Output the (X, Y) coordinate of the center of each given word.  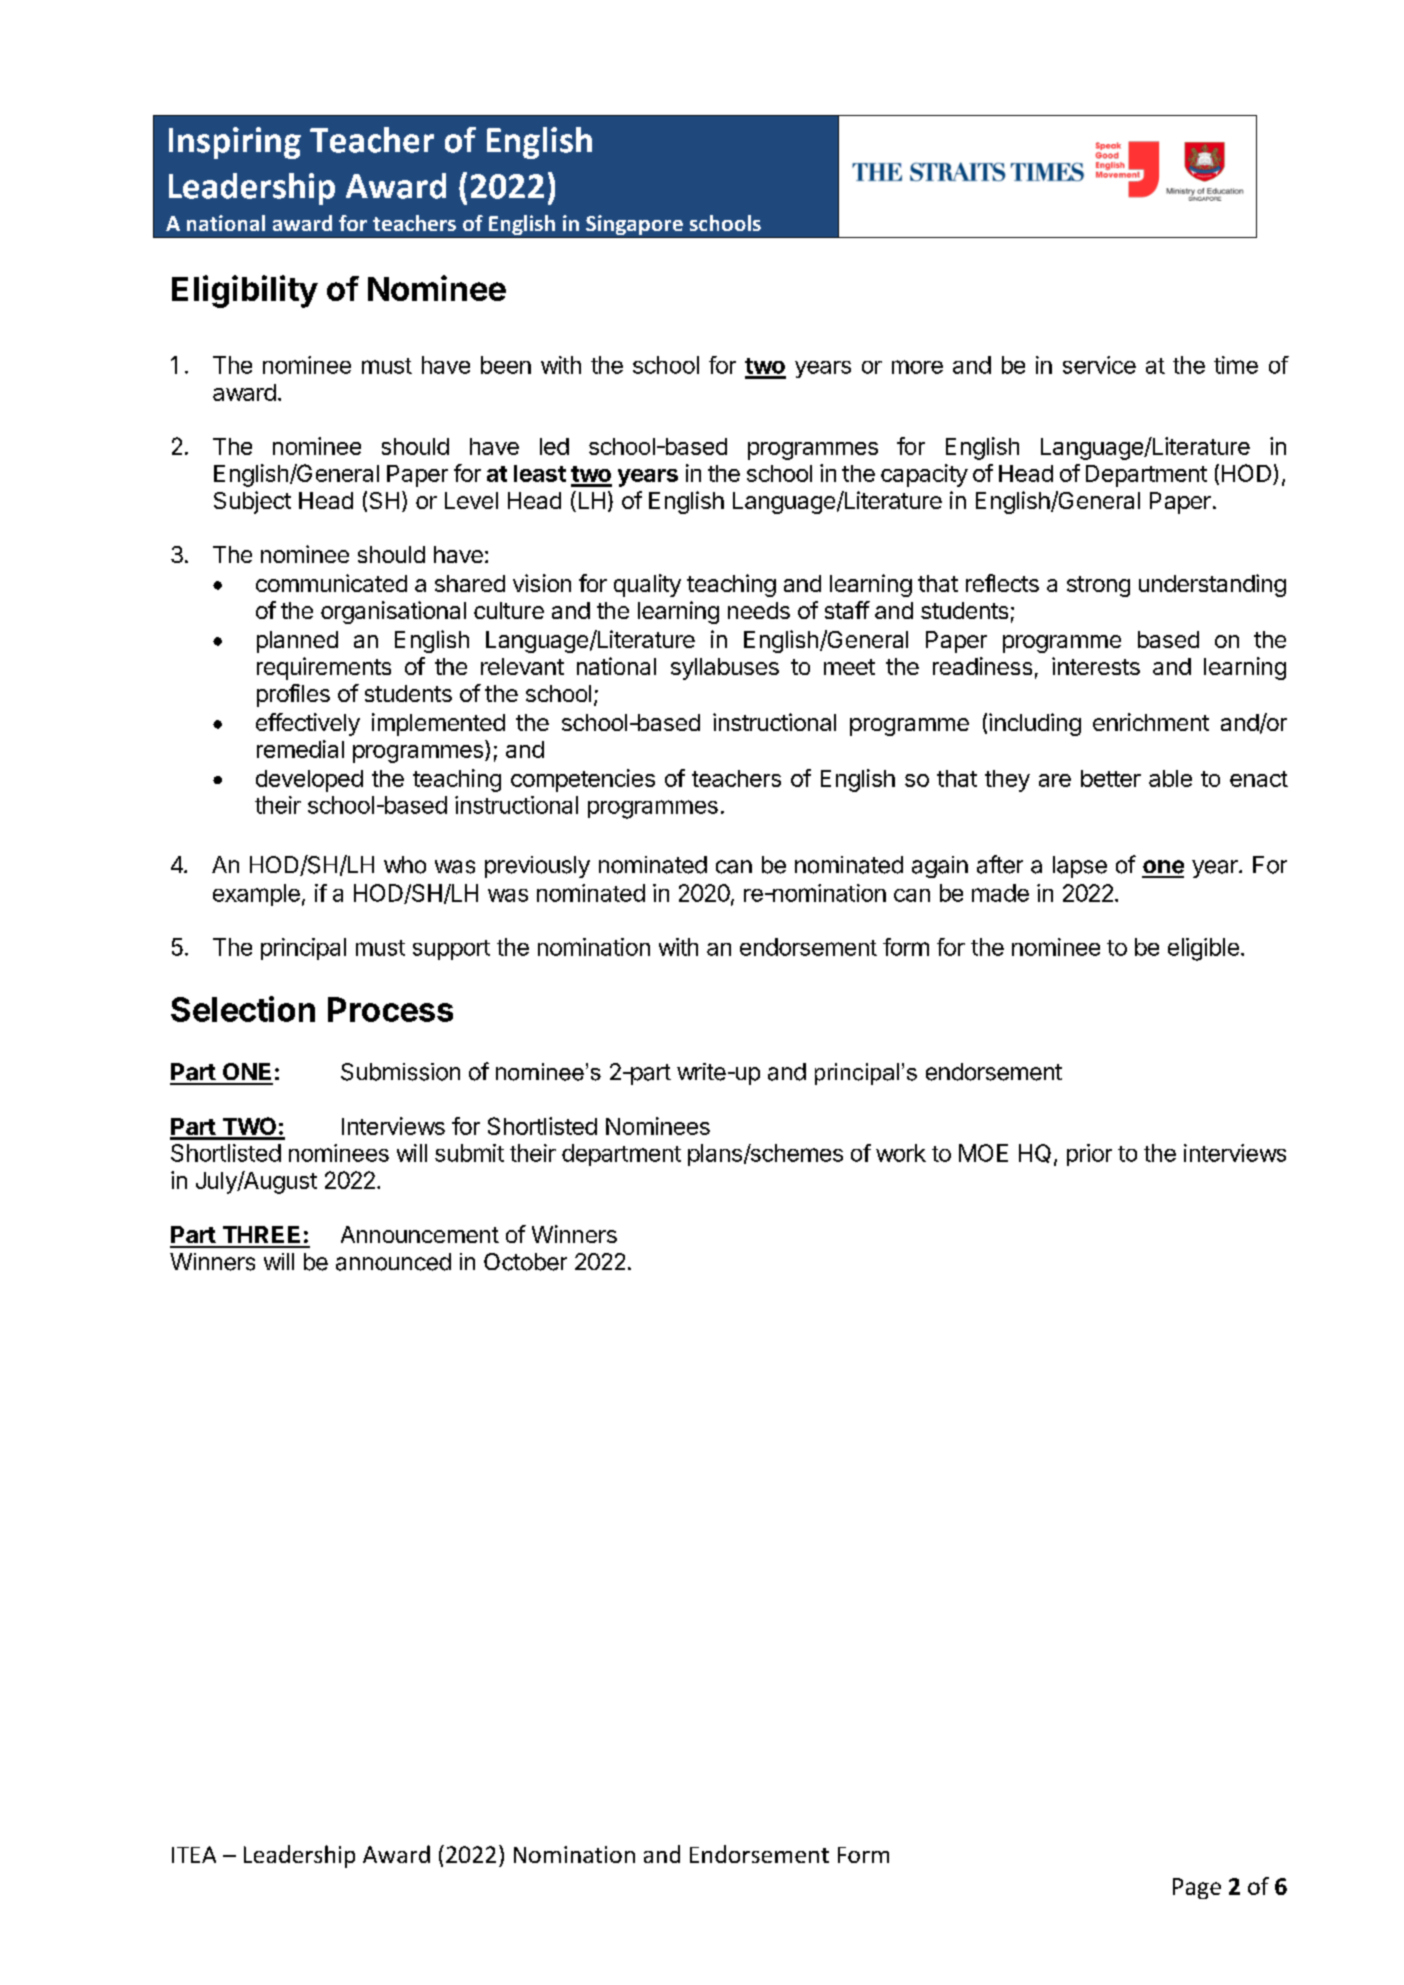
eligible (1203, 949)
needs (759, 610)
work (901, 1153)
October (525, 1262)
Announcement (420, 1234)
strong (1098, 586)
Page (1197, 1888)
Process (390, 1009)
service (1099, 365)
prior (1089, 1155)
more (917, 367)
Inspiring (235, 143)
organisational (393, 612)
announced (393, 1262)
